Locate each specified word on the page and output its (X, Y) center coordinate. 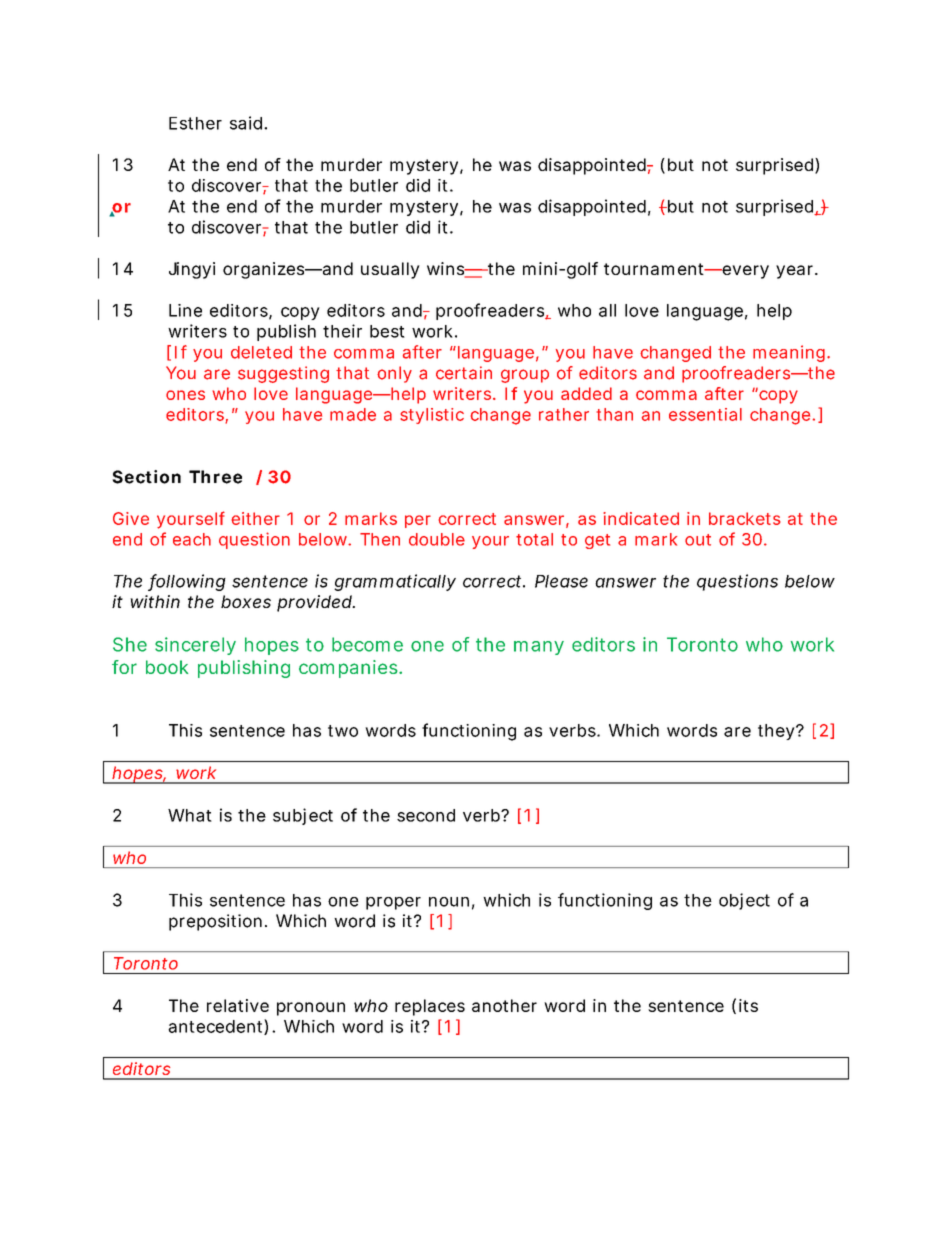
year (796, 272)
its (748, 1005)
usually (390, 270)
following (187, 582)
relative (238, 1005)
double (437, 539)
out (698, 540)
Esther (195, 123)
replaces (430, 1007)
